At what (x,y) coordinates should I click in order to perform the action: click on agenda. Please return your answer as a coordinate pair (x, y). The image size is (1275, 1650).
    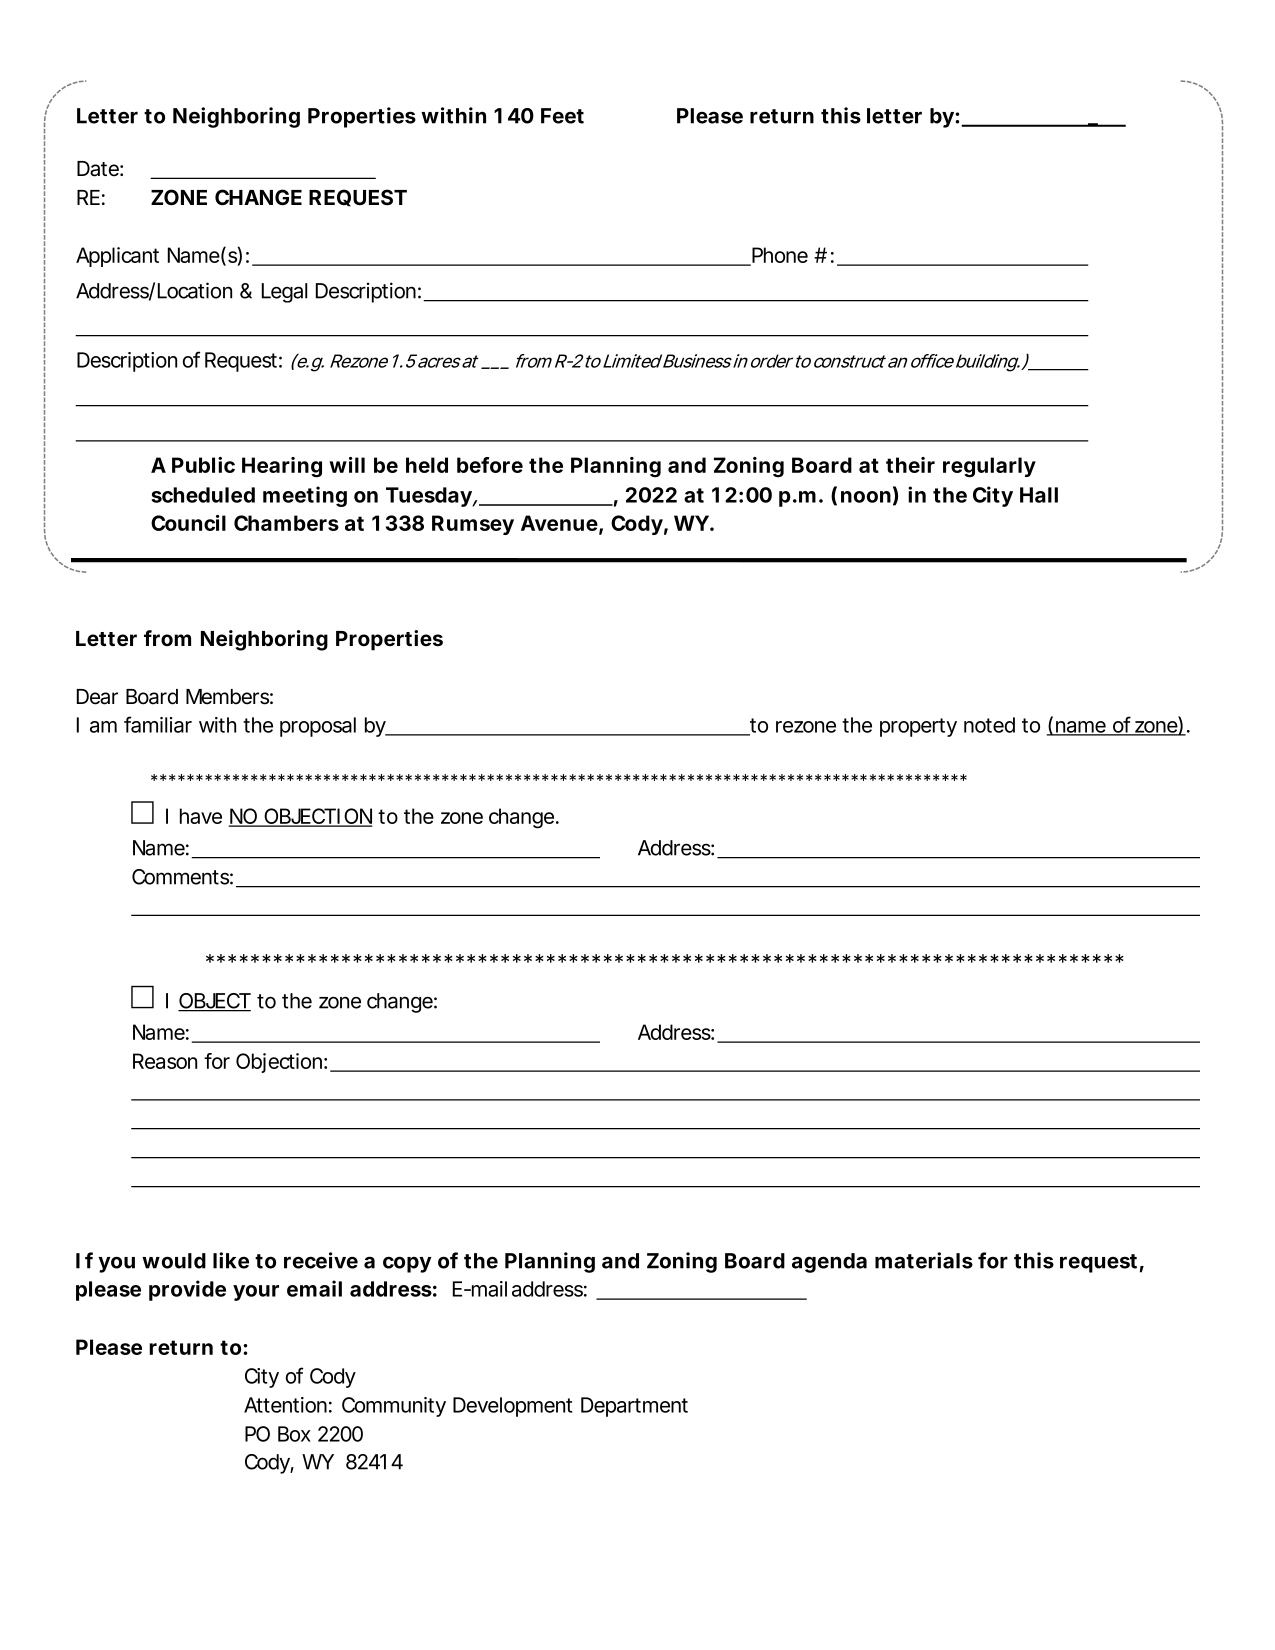
    Looking at the image, I should click on (829, 1263).
